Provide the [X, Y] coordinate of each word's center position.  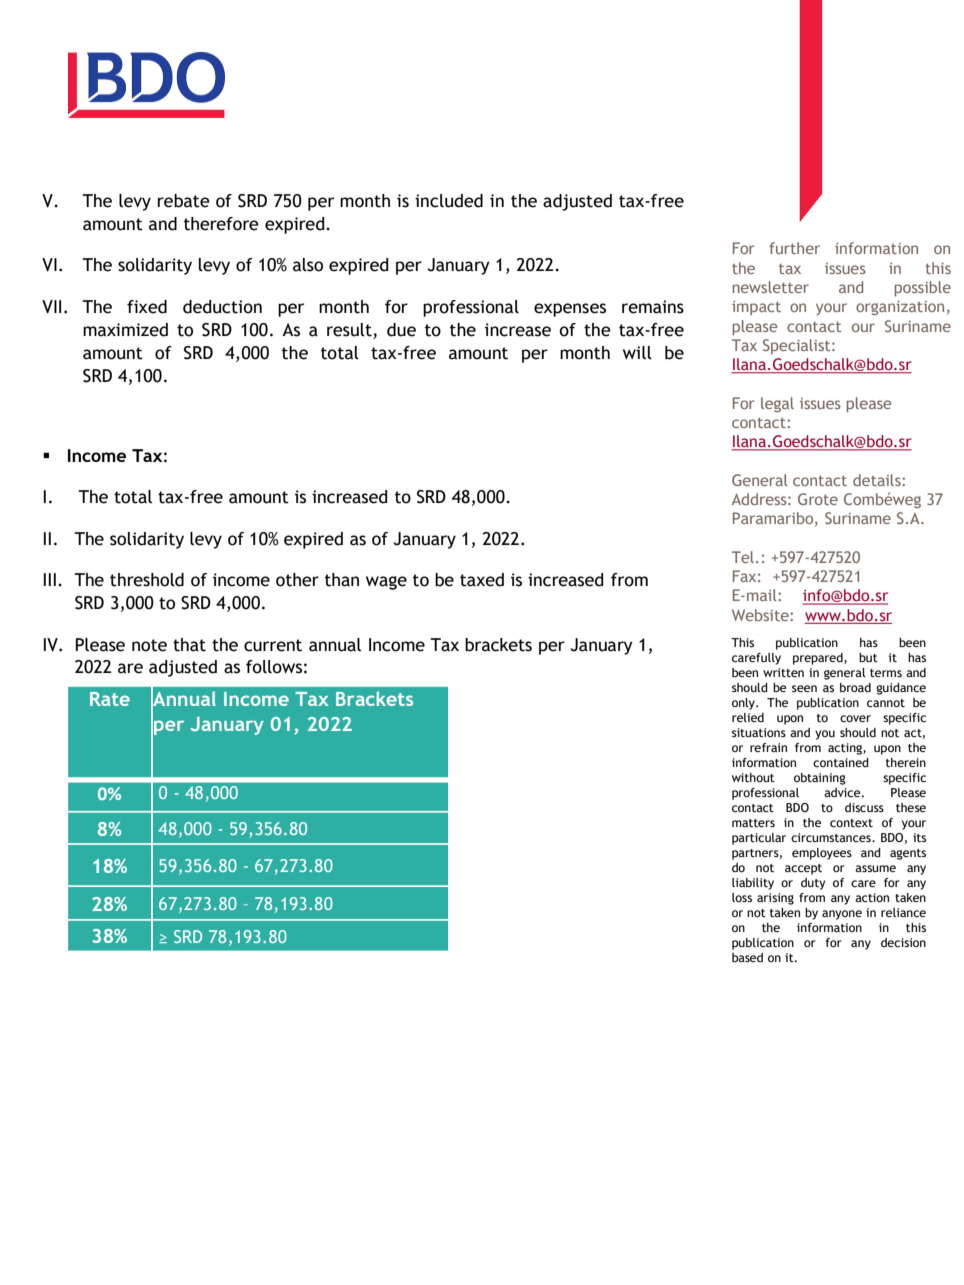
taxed [482, 580]
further [794, 248]
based [747, 957]
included [449, 201]
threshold [147, 580]
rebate [184, 201]
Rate [110, 699]
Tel [743, 557]
